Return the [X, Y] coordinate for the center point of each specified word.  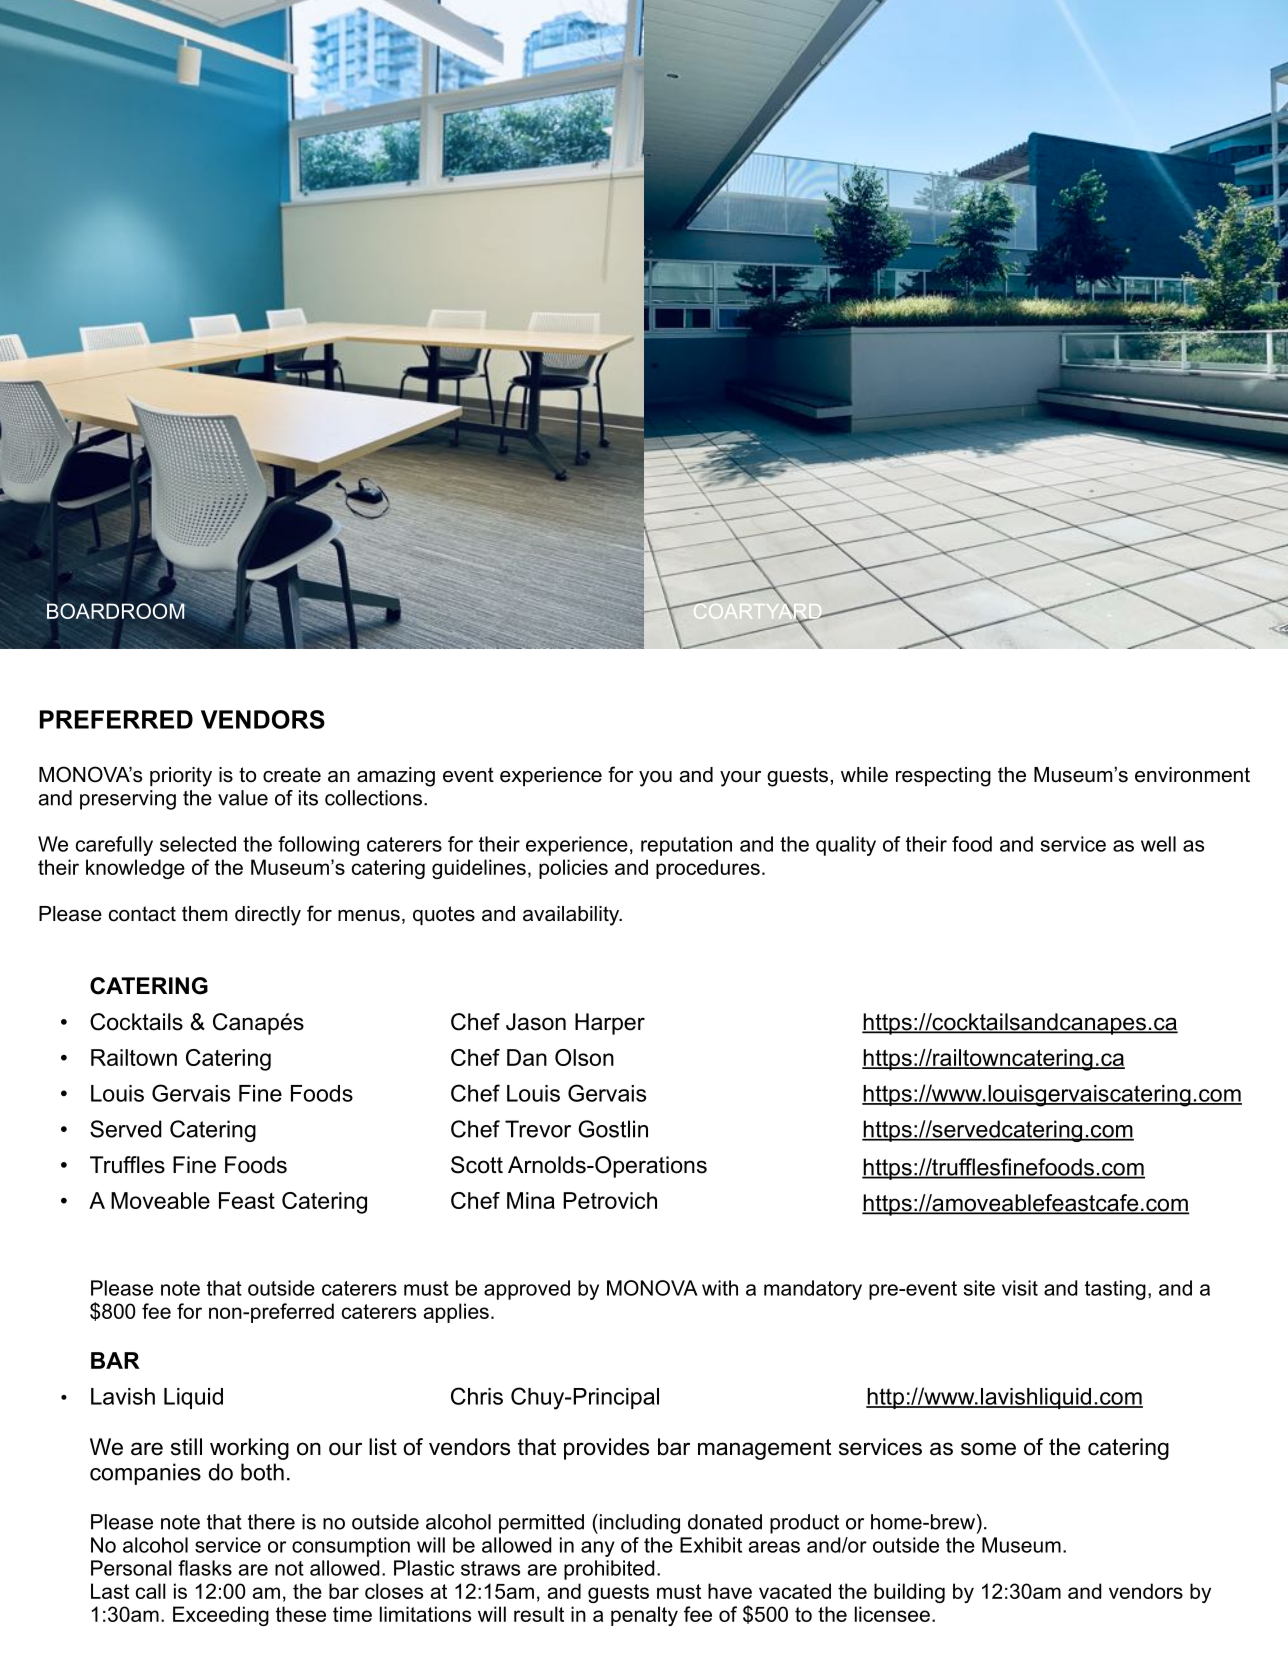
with [720, 1288]
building [909, 1593]
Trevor [538, 1129]
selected [198, 844]
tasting [1115, 1290]
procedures [708, 869]
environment [1192, 775]
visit [1020, 1288]
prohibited [609, 1570]
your [740, 779]
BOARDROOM [117, 610]
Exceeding [221, 1616]
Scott [477, 1165]
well [1158, 844]
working [249, 1449]
